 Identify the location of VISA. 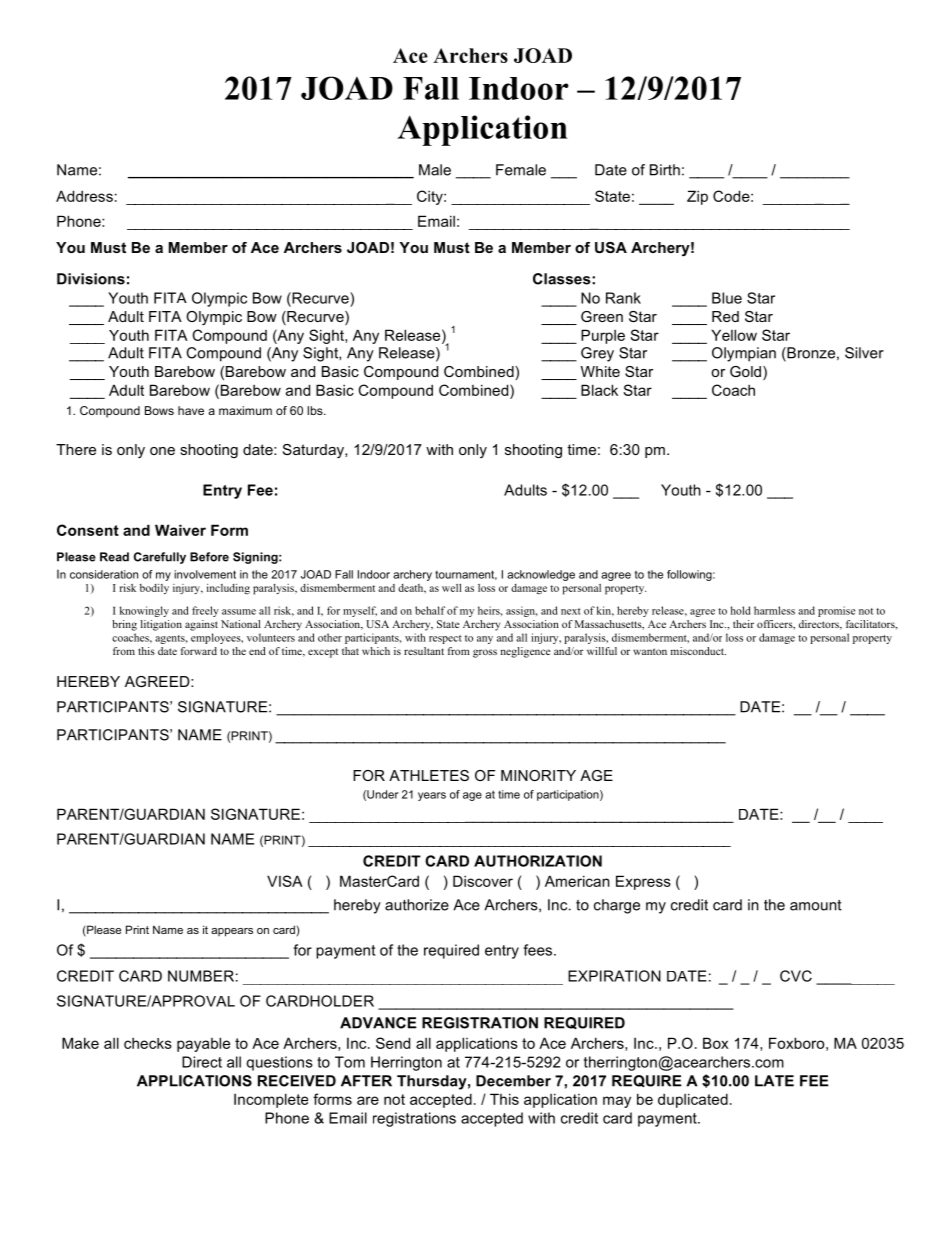
(285, 881).
